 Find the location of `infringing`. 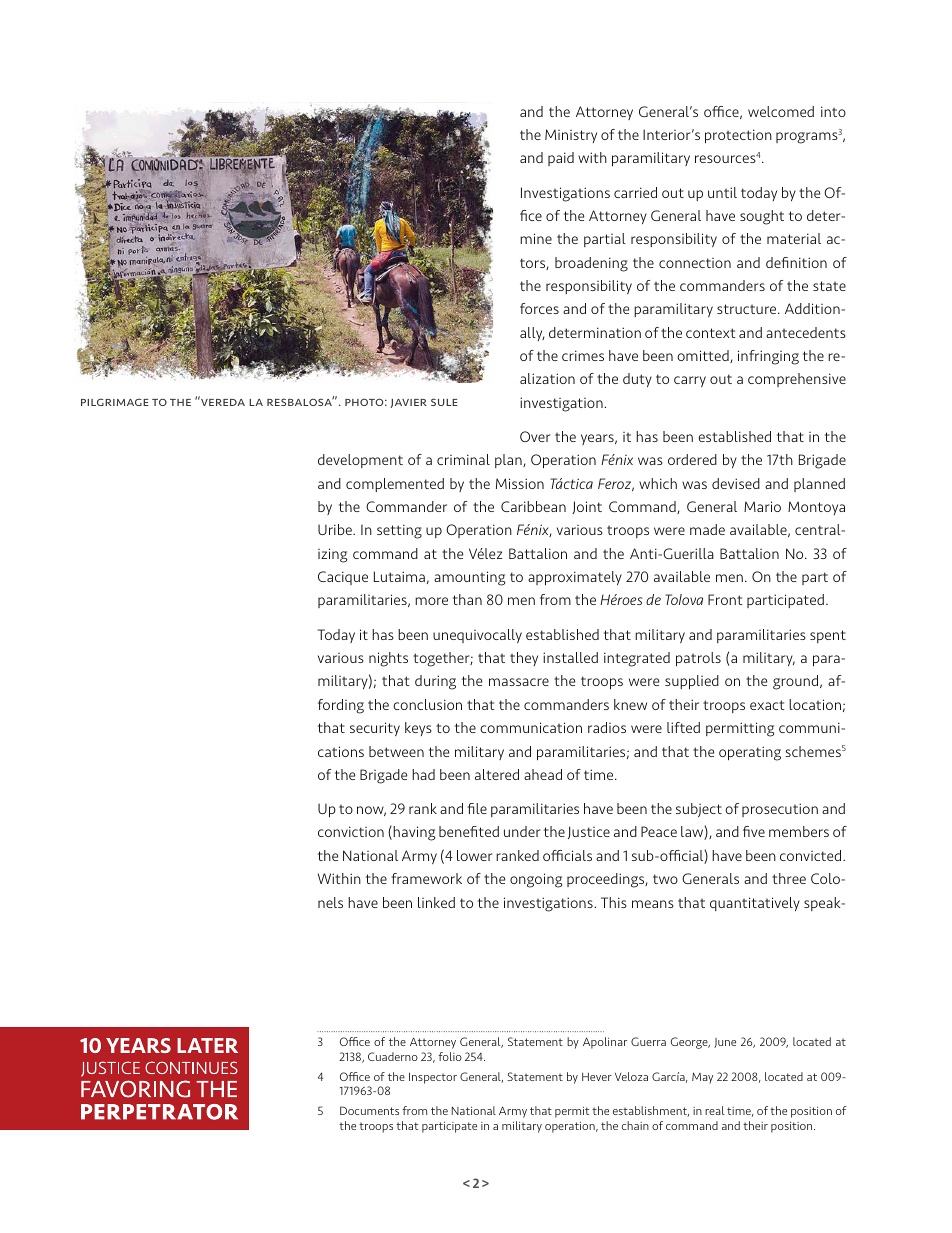

infringing is located at coordinates (768, 357).
